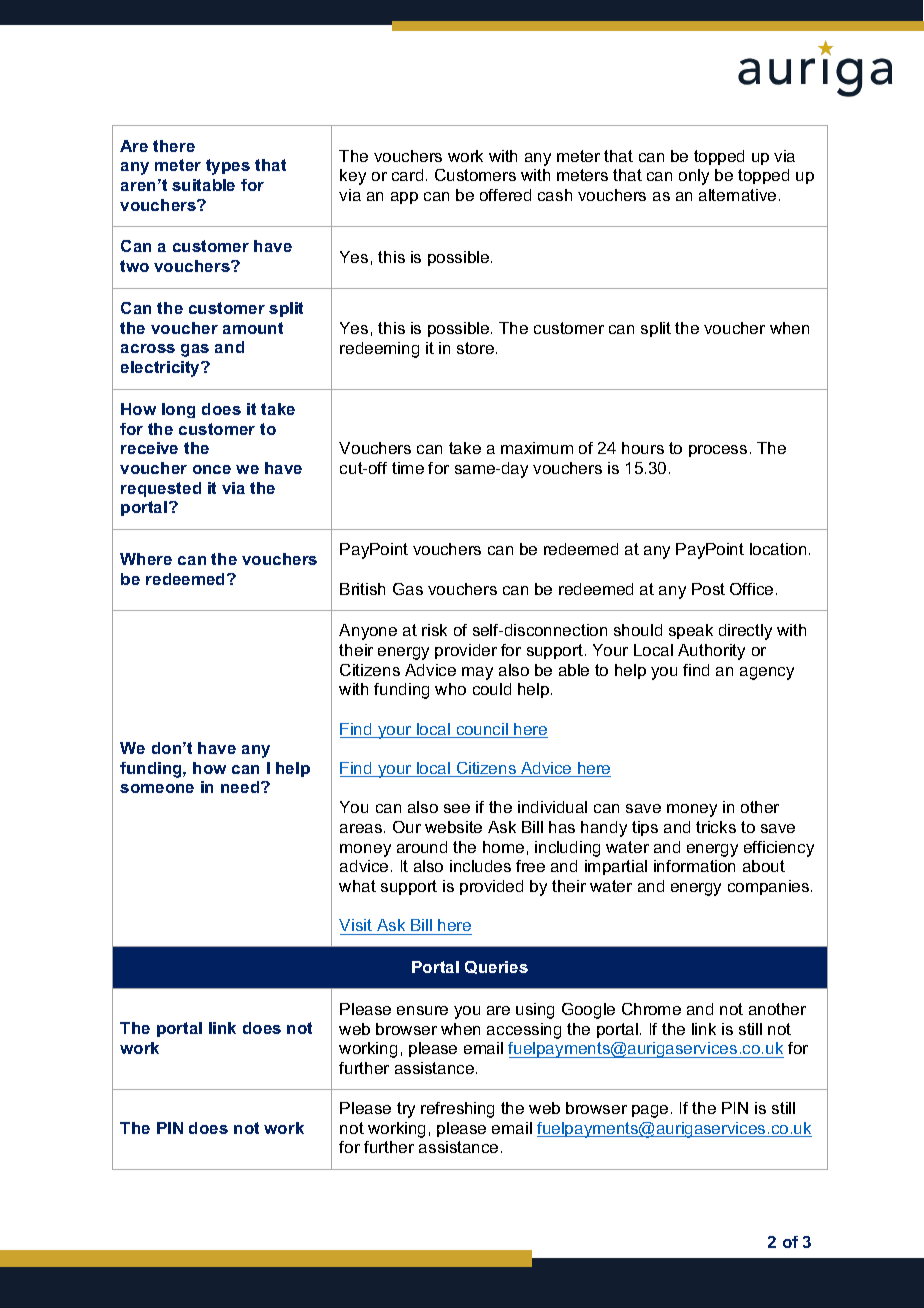 The height and width of the document is (1308, 924). Describe the element at coordinates (406, 1110) in the document. I see `try` at that location.
